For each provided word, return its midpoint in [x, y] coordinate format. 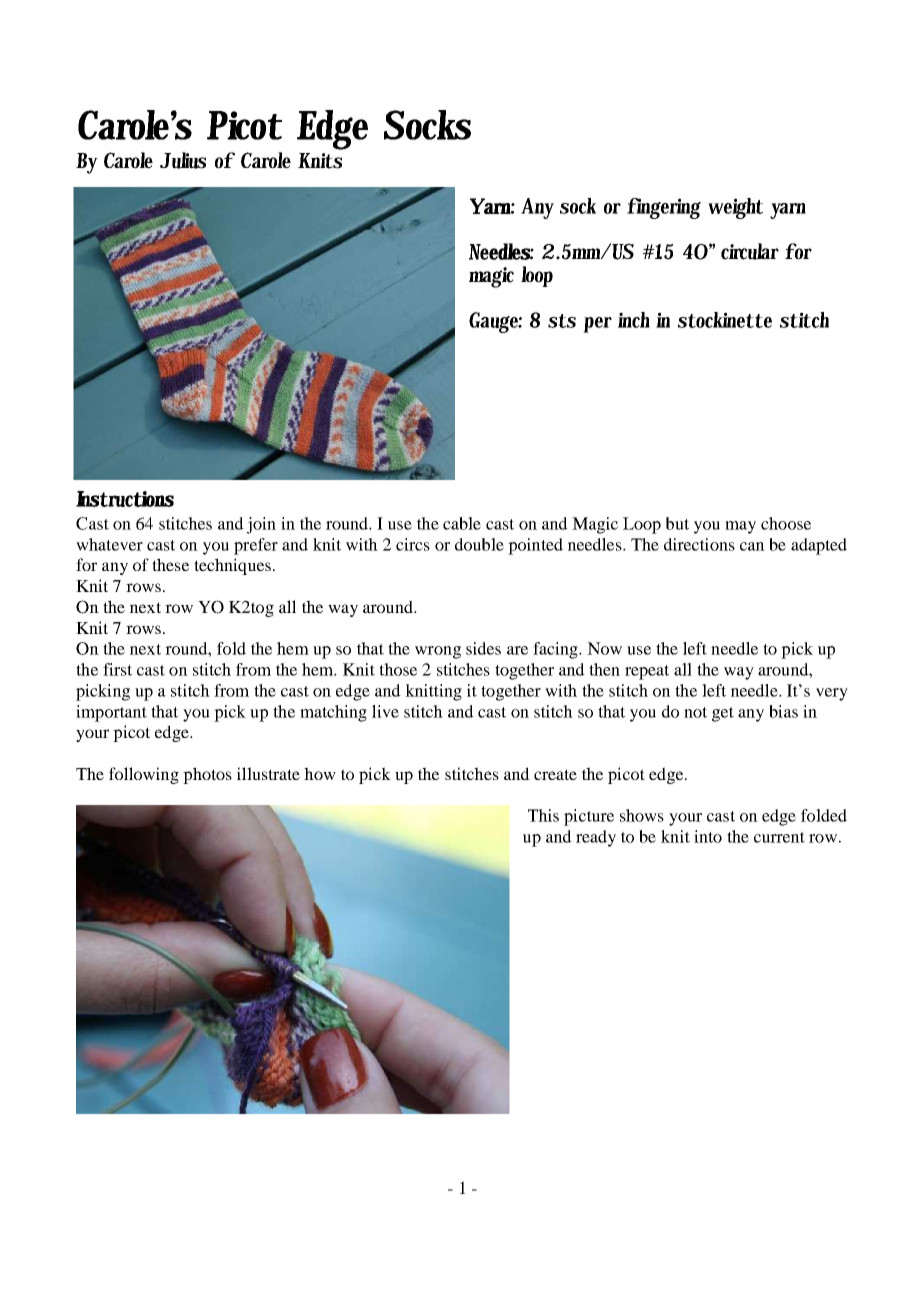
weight [735, 208]
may [740, 527]
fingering [664, 208]
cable [462, 523]
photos [207, 775]
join [261, 525]
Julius [183, 160]
